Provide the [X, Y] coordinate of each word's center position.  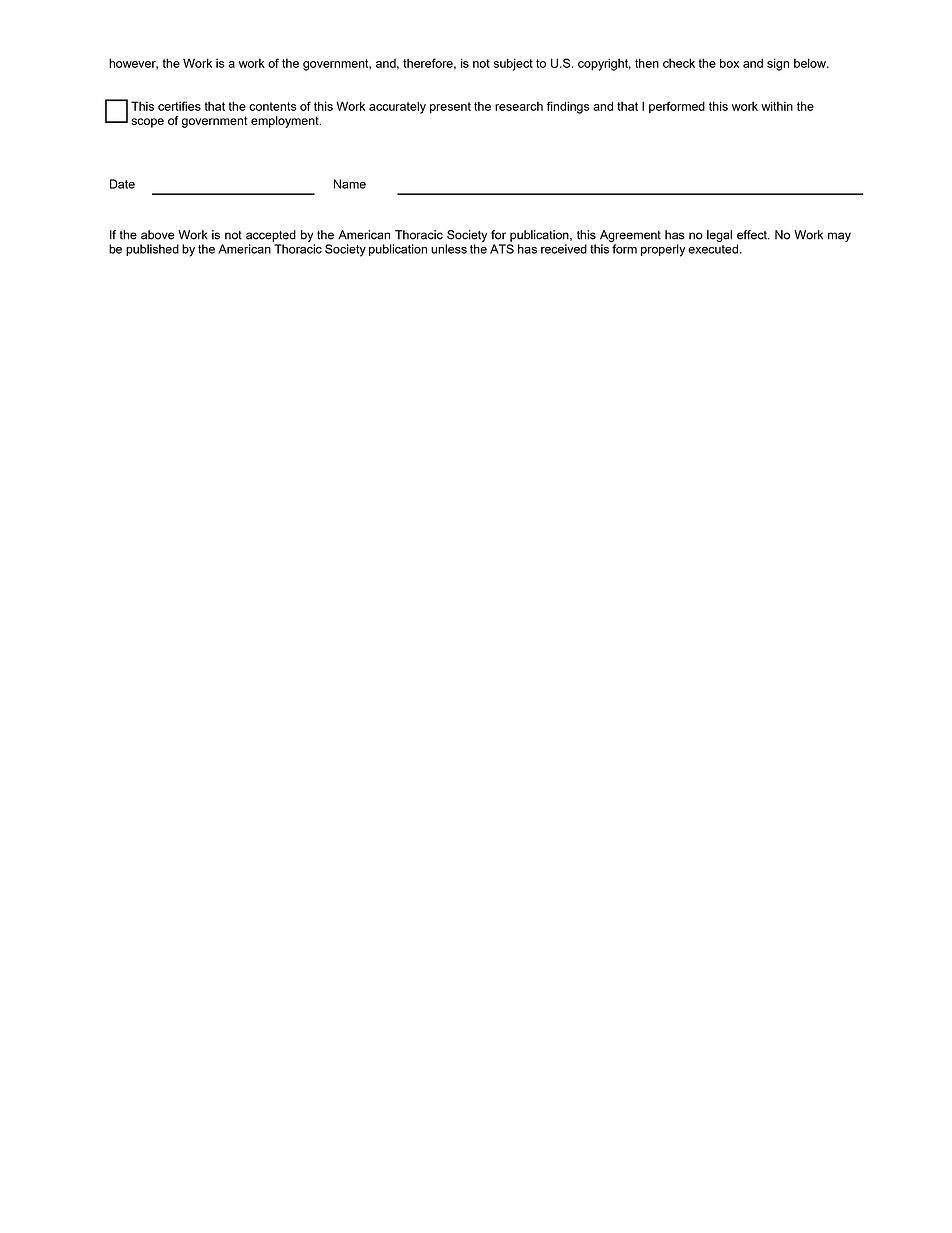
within [777, 106]
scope [147, 123]
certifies [179, 106]
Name [350, 184]
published [152, 250]
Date [122, 184]
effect [753, 235]
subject [513, 64]
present [450, 108]
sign [778, 64]
